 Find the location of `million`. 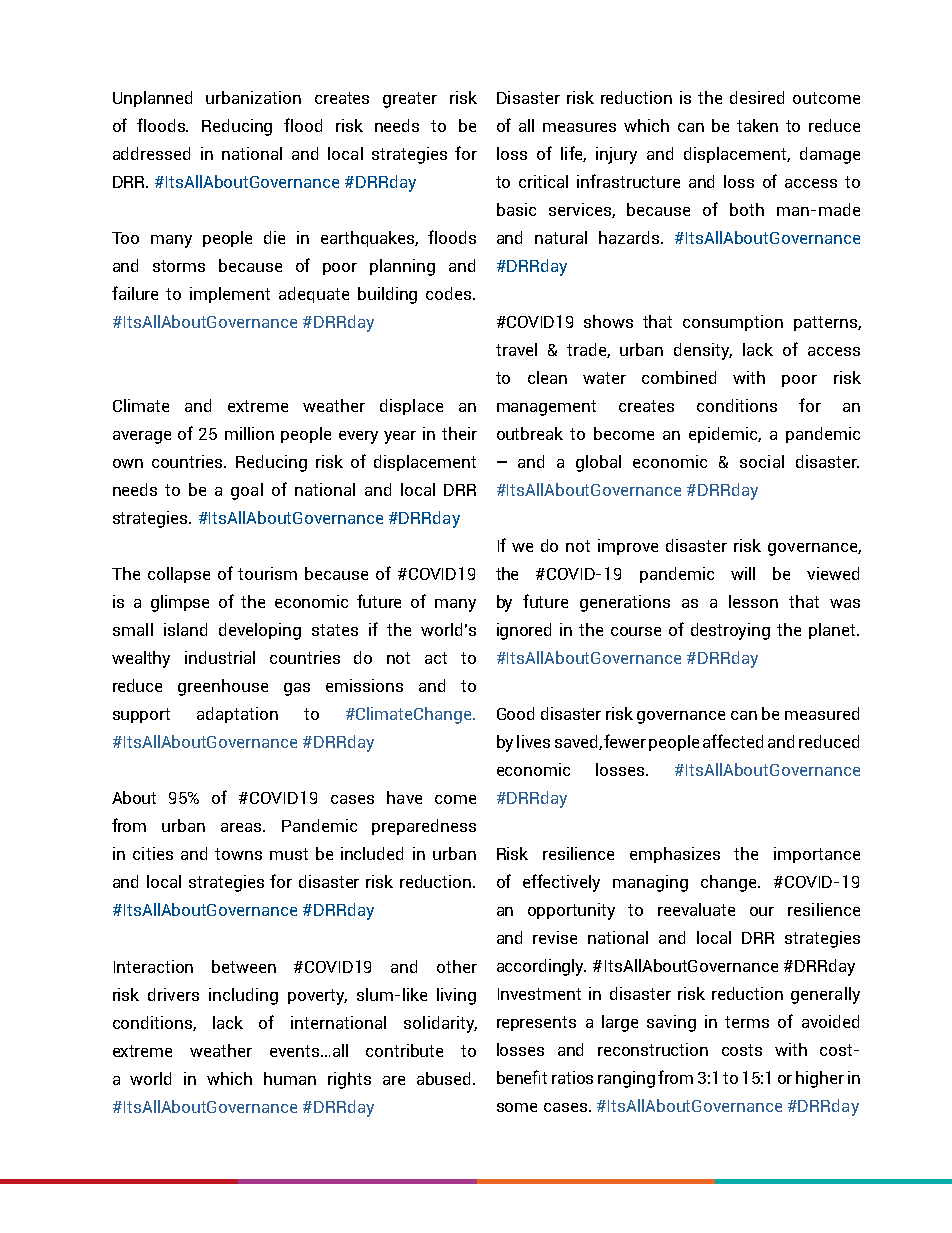

million is located at coordinates (249, 433).
